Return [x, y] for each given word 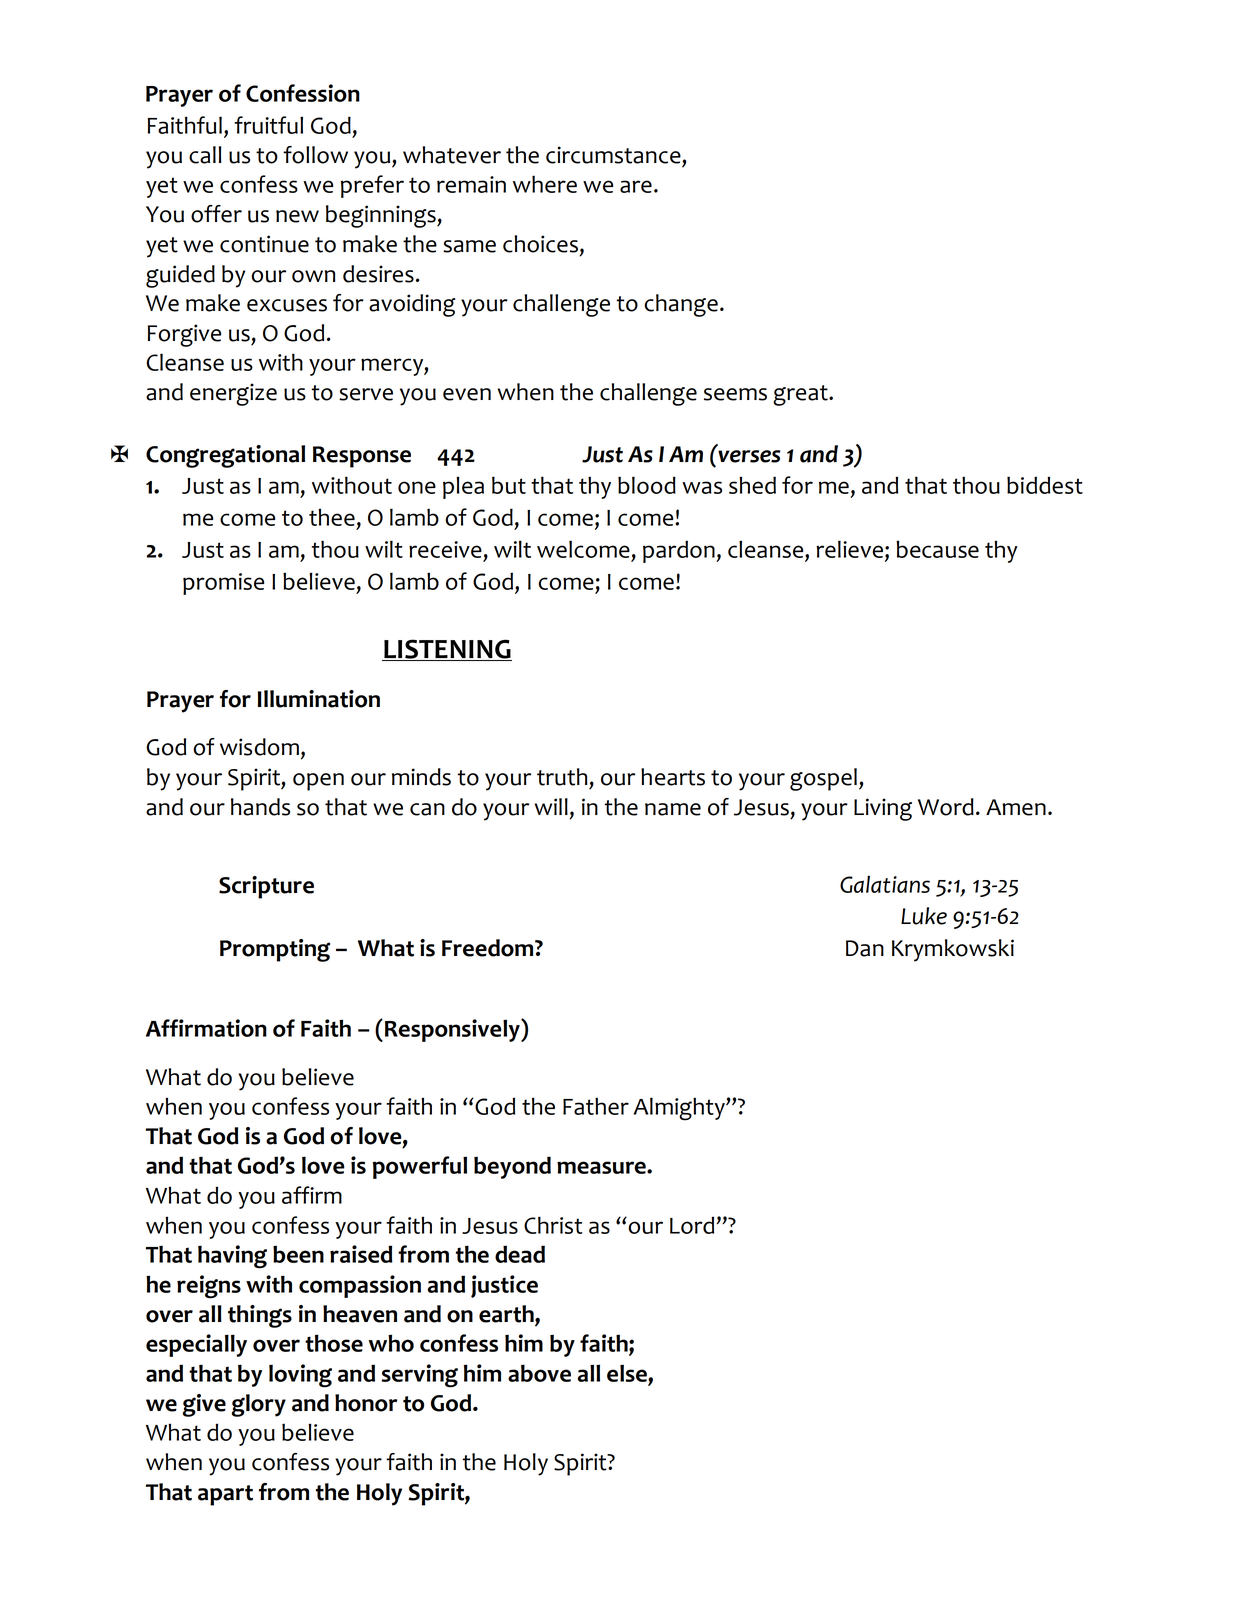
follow [315, 155]
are [636, 186]
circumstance [613, 155]
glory [258, 1405]
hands [260, 807]
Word [946, 807]
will [551, 806]
